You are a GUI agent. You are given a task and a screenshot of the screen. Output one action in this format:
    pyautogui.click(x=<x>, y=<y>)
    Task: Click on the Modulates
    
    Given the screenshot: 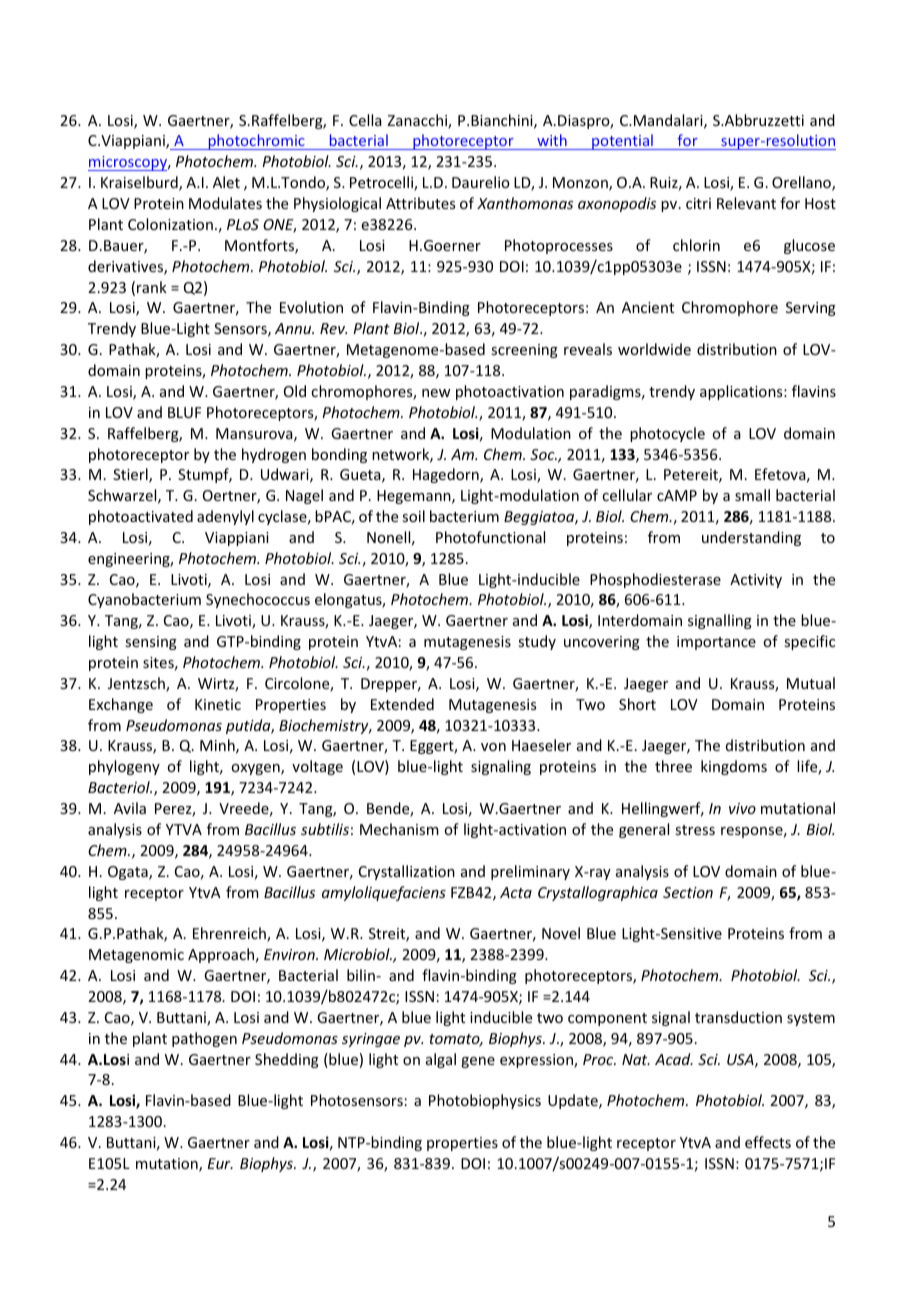 What is the action you would take?
    pyautogui.click(x=225, y=203)
